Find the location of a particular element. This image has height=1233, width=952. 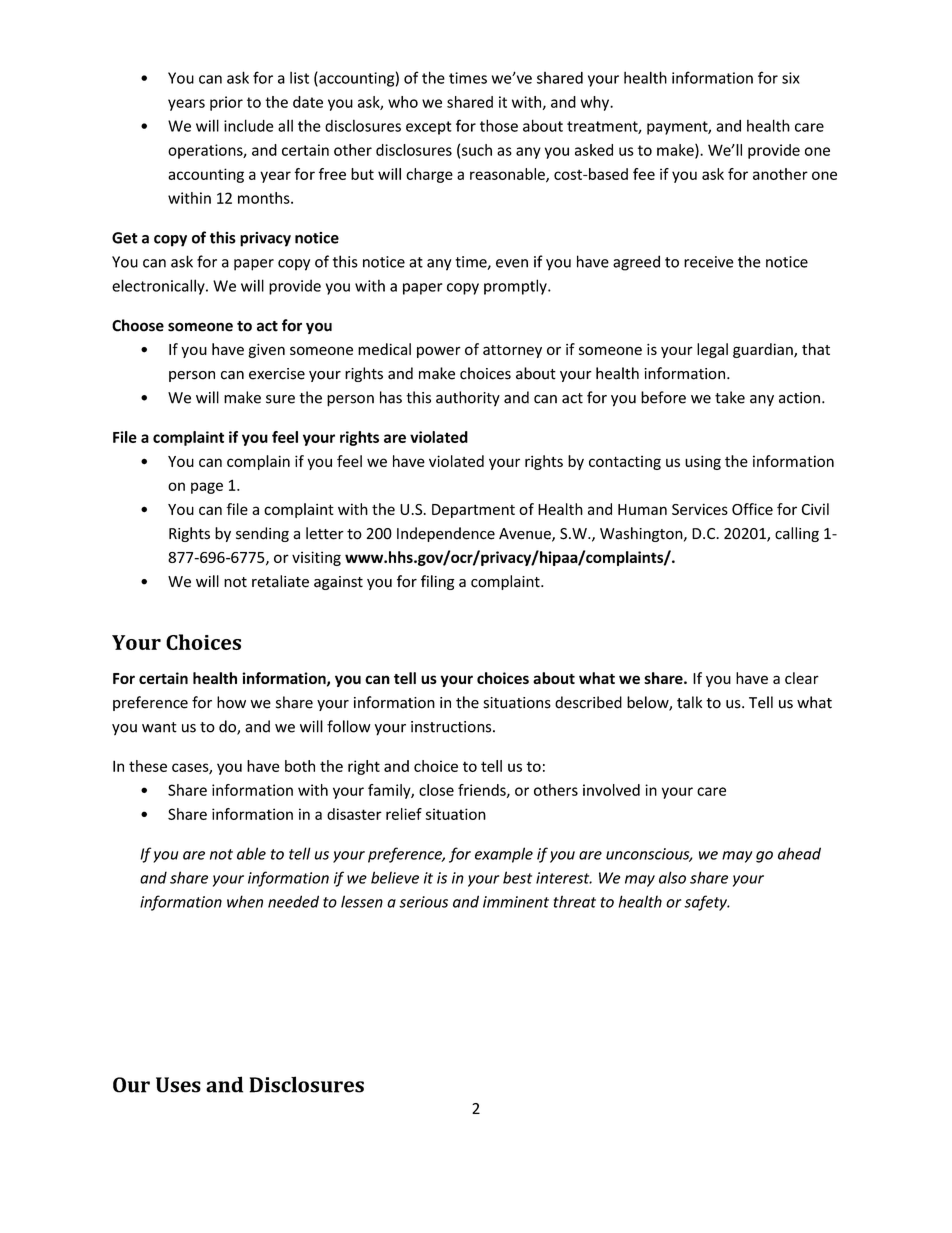

six is located at coordinates (791, 78).
